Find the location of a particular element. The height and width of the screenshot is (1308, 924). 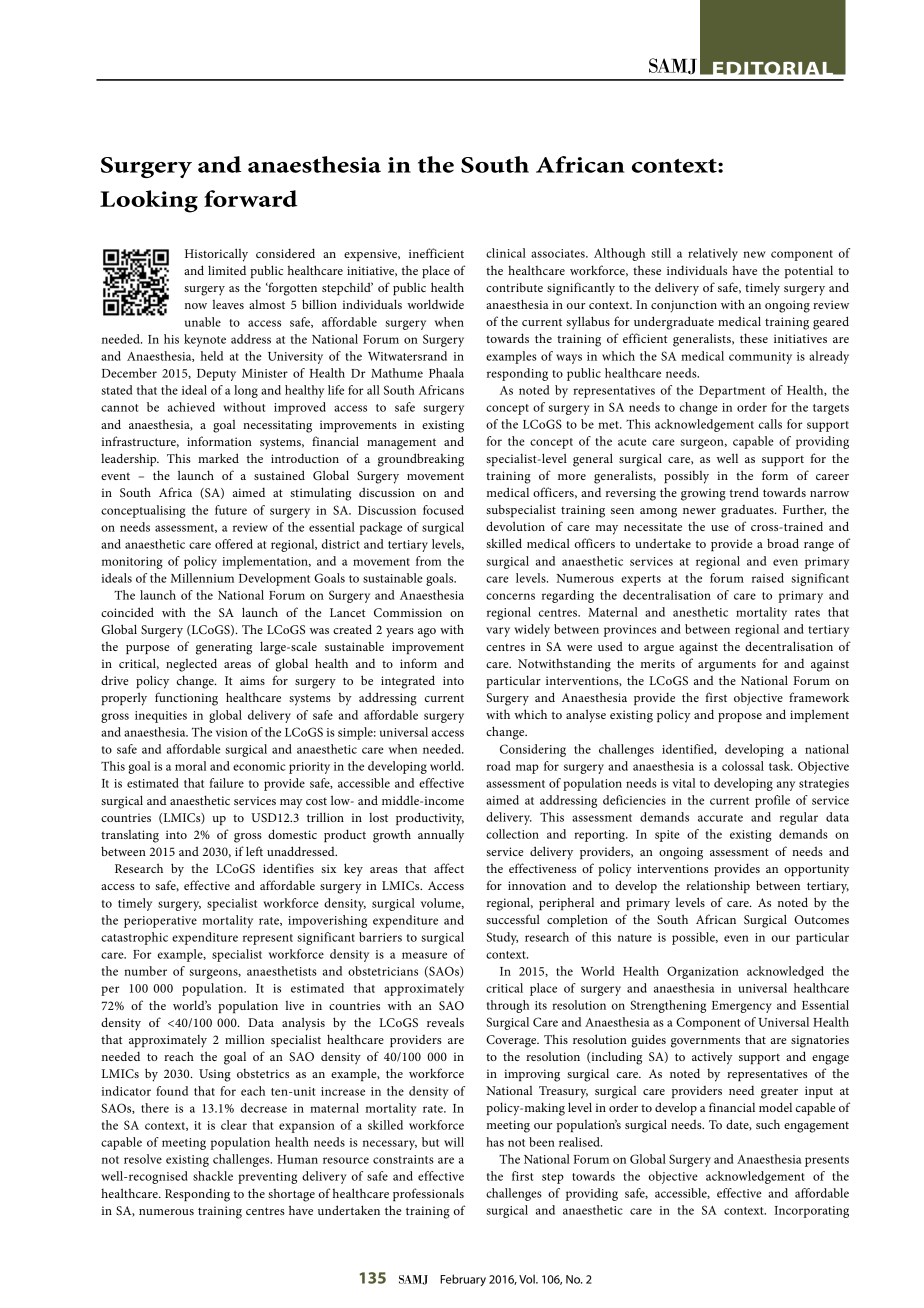

shackle is located at coordinates (213, 1176).
